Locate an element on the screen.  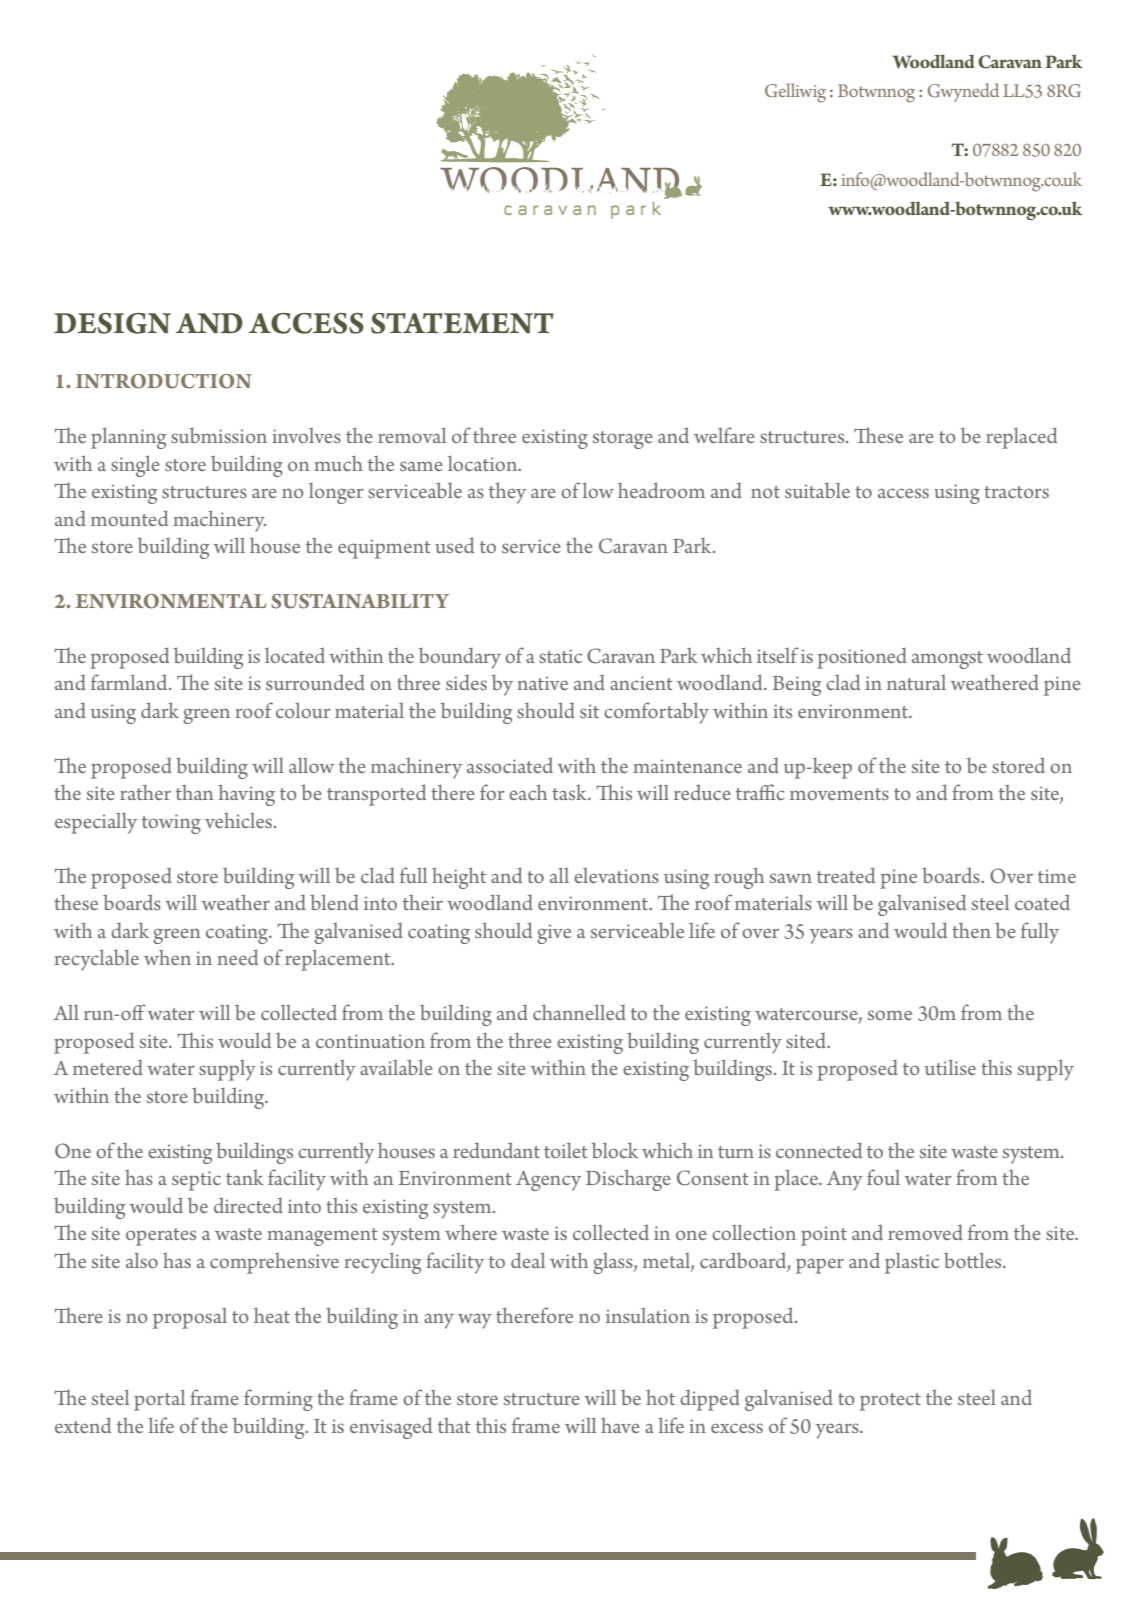
portal is located at coordinates (159, 1400).
